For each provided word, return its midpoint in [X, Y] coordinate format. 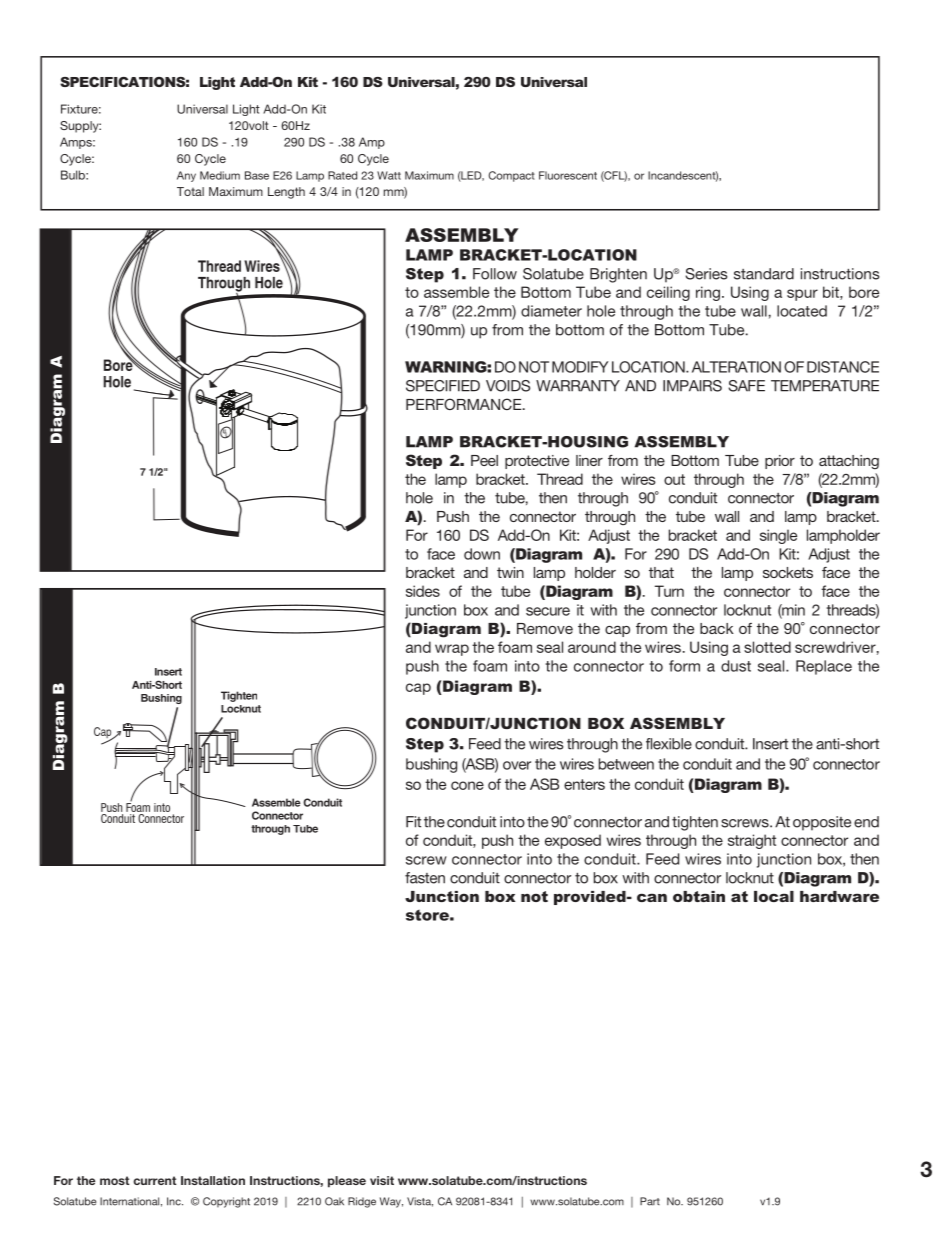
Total [190, 191]
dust [736, 666]
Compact [511, 176]
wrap [452, 650]
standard [764, 274]
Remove [545, 628]
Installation [213, 1180]
